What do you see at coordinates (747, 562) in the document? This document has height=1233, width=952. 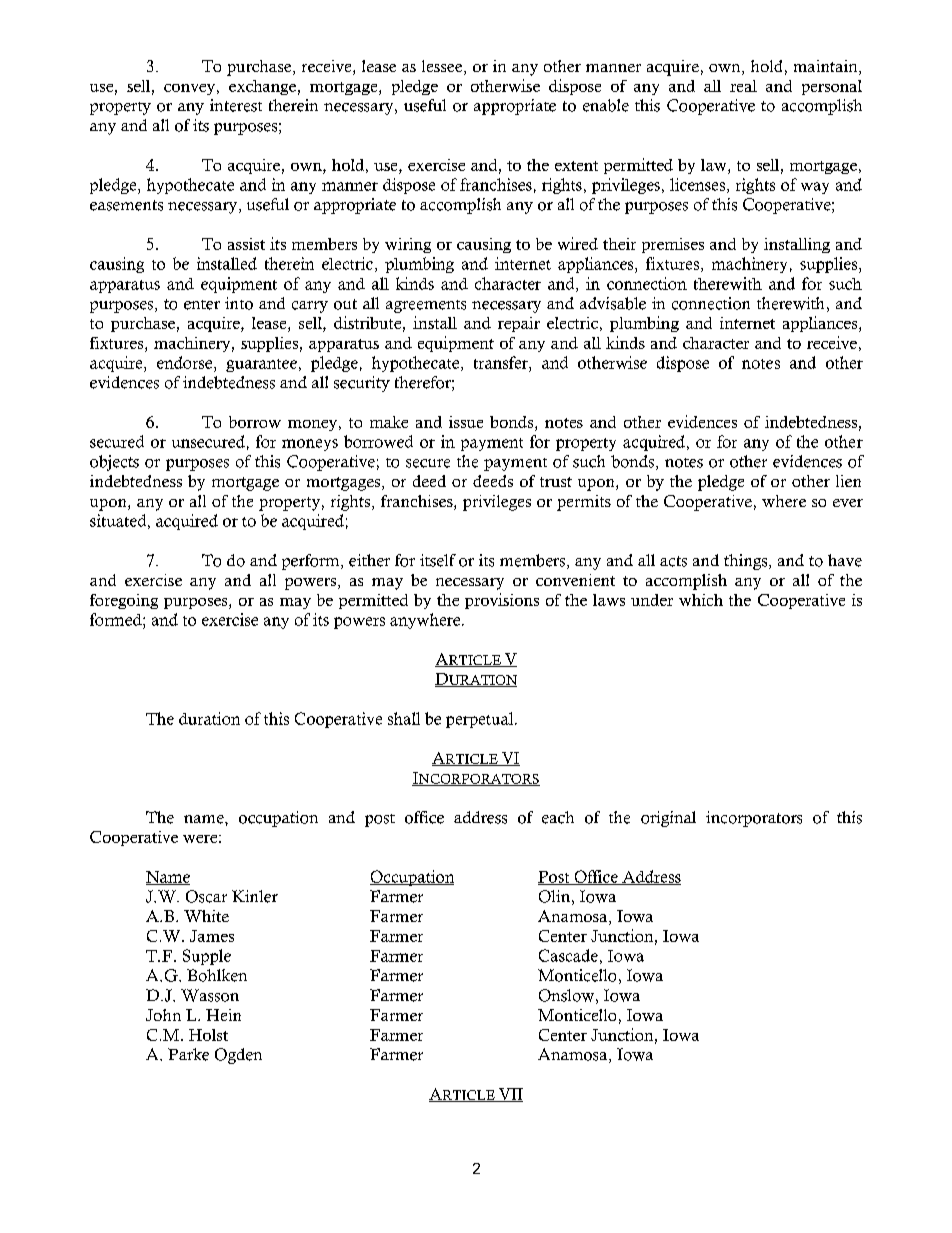 I see `things` at bounding box center [747, 562].
